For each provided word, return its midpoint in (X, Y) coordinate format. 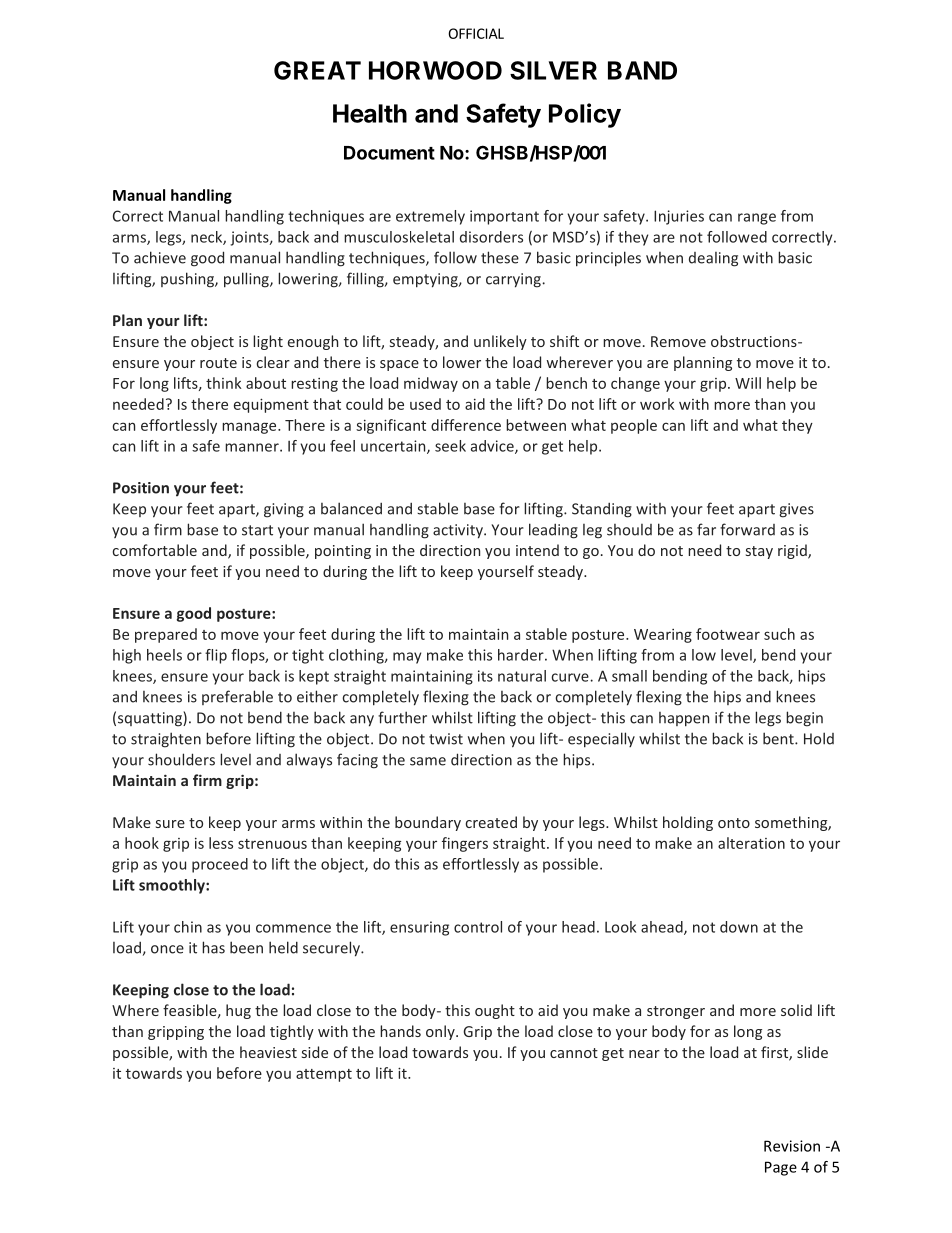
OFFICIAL (476, 33)
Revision (792, 1146)
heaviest (268, 1052)
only (441, 1032)
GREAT (317, 70)
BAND (642, 70)
